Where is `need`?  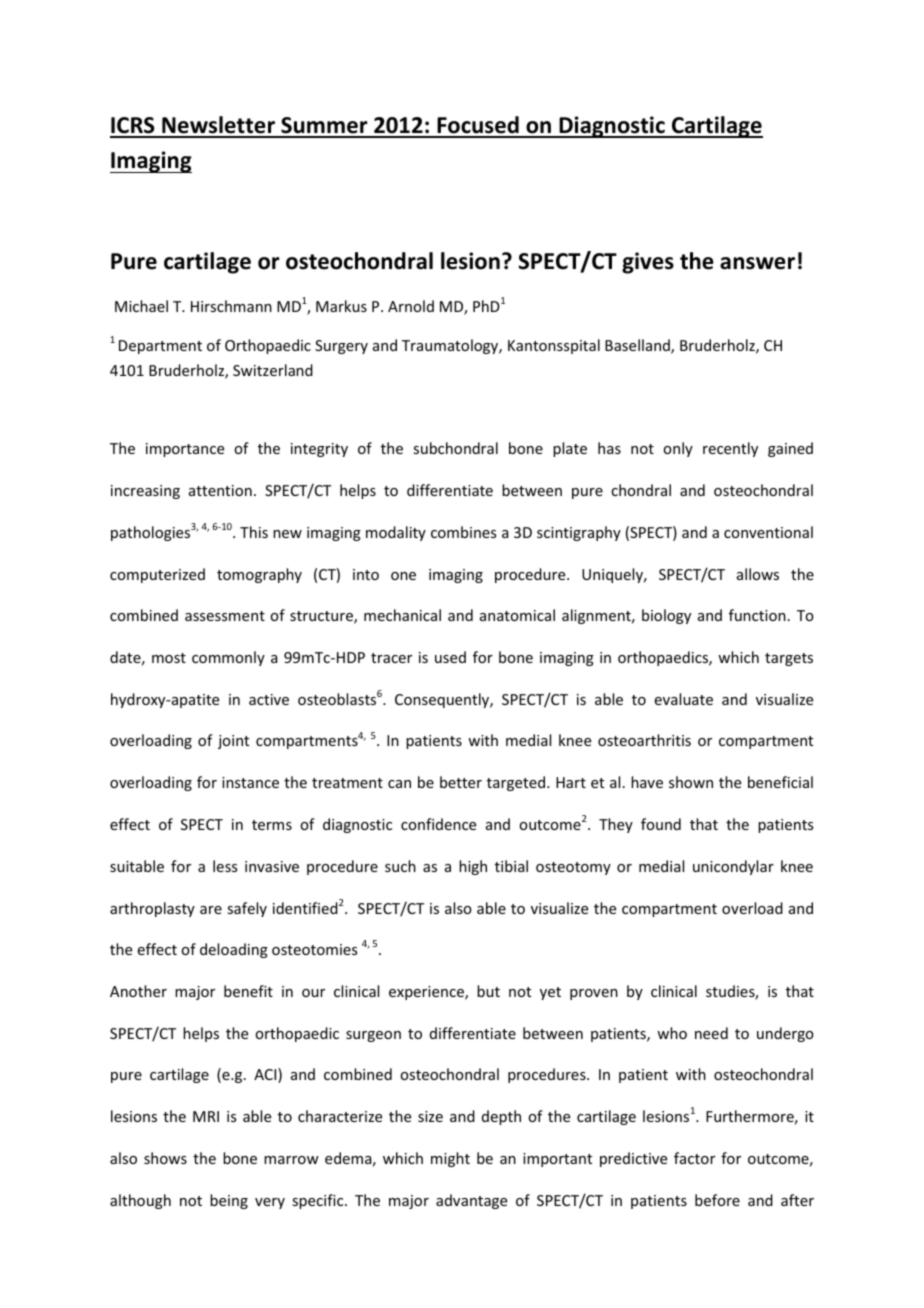 need is located at coordinates (711, 1033).
